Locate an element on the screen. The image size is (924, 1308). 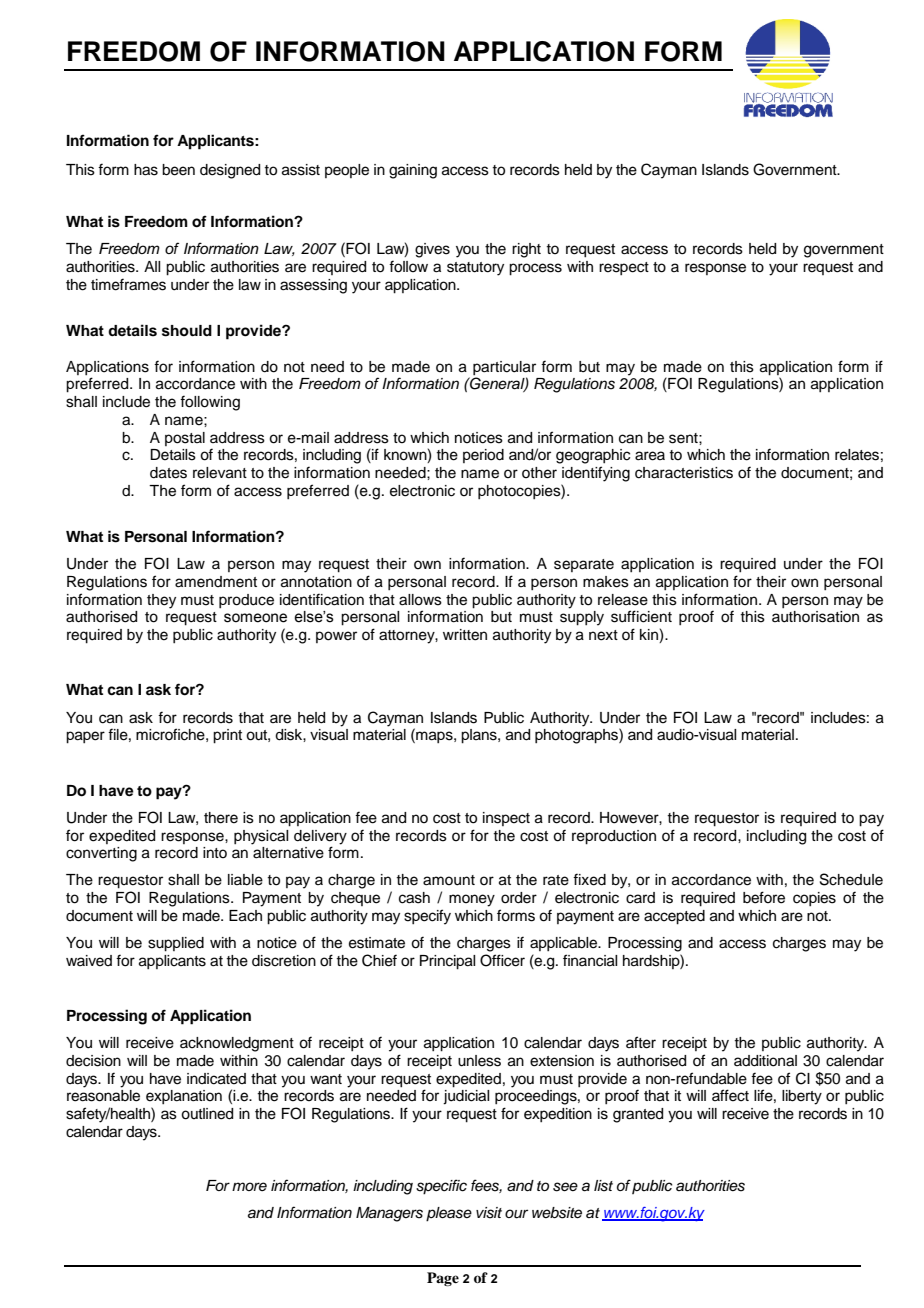
been is located at coordinates (178, 170).
